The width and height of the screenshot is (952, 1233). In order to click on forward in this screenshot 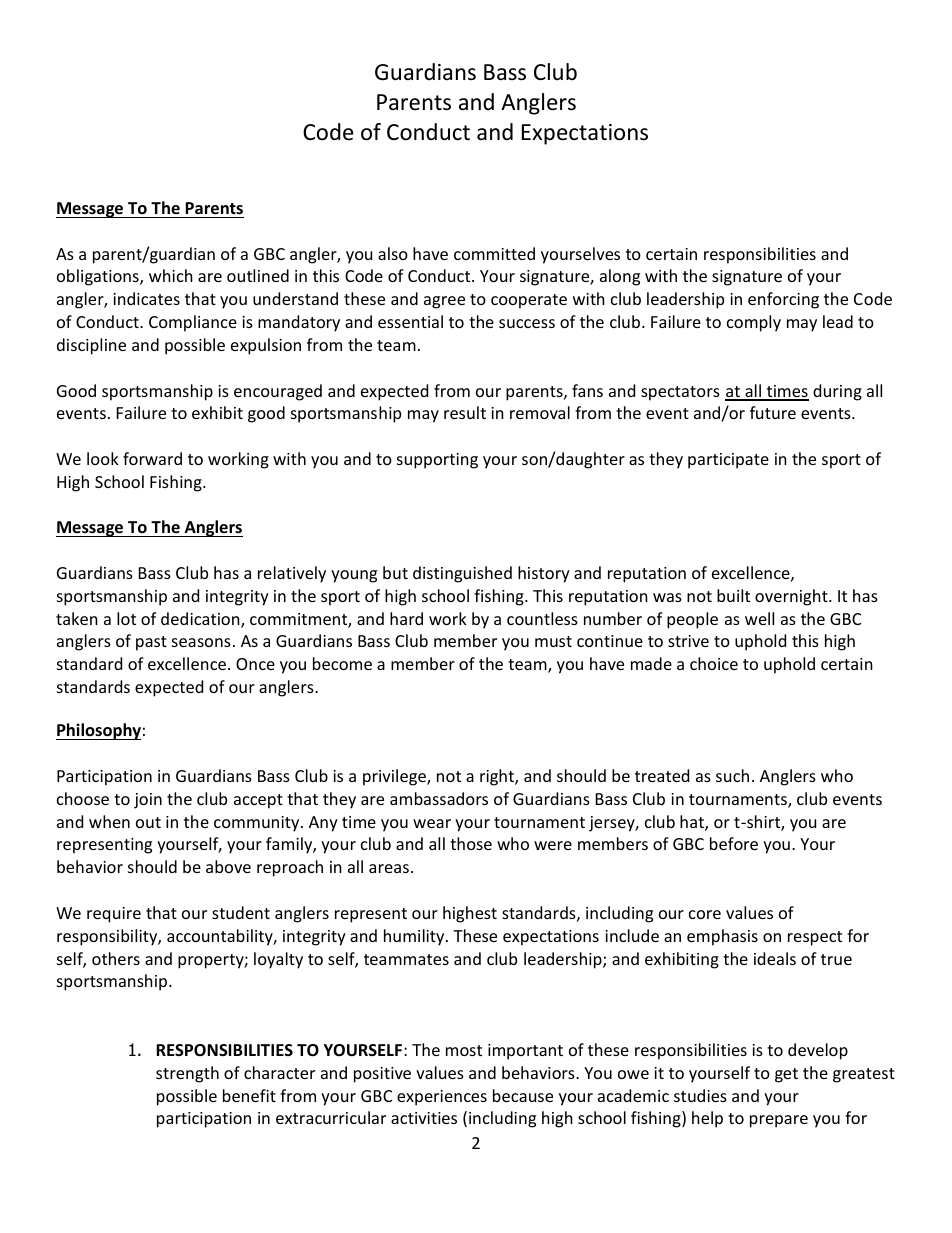, I will do `click(152, 458)`.
